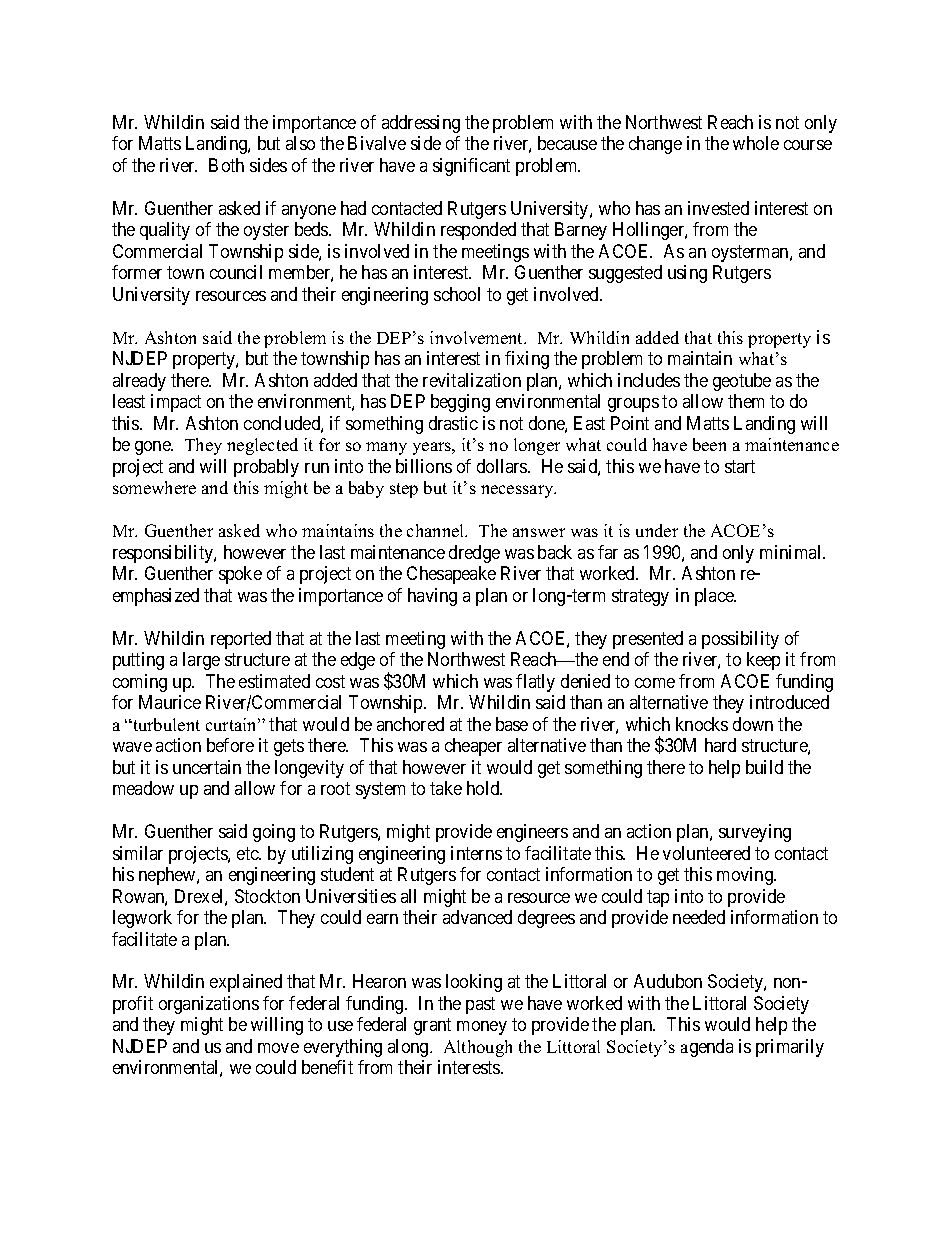 The width and height of the screenshot is (952, 1233). What do you see at coordinates (756, 143) in the screenshot?
I see `whole` at bounding box center [756, 143].
